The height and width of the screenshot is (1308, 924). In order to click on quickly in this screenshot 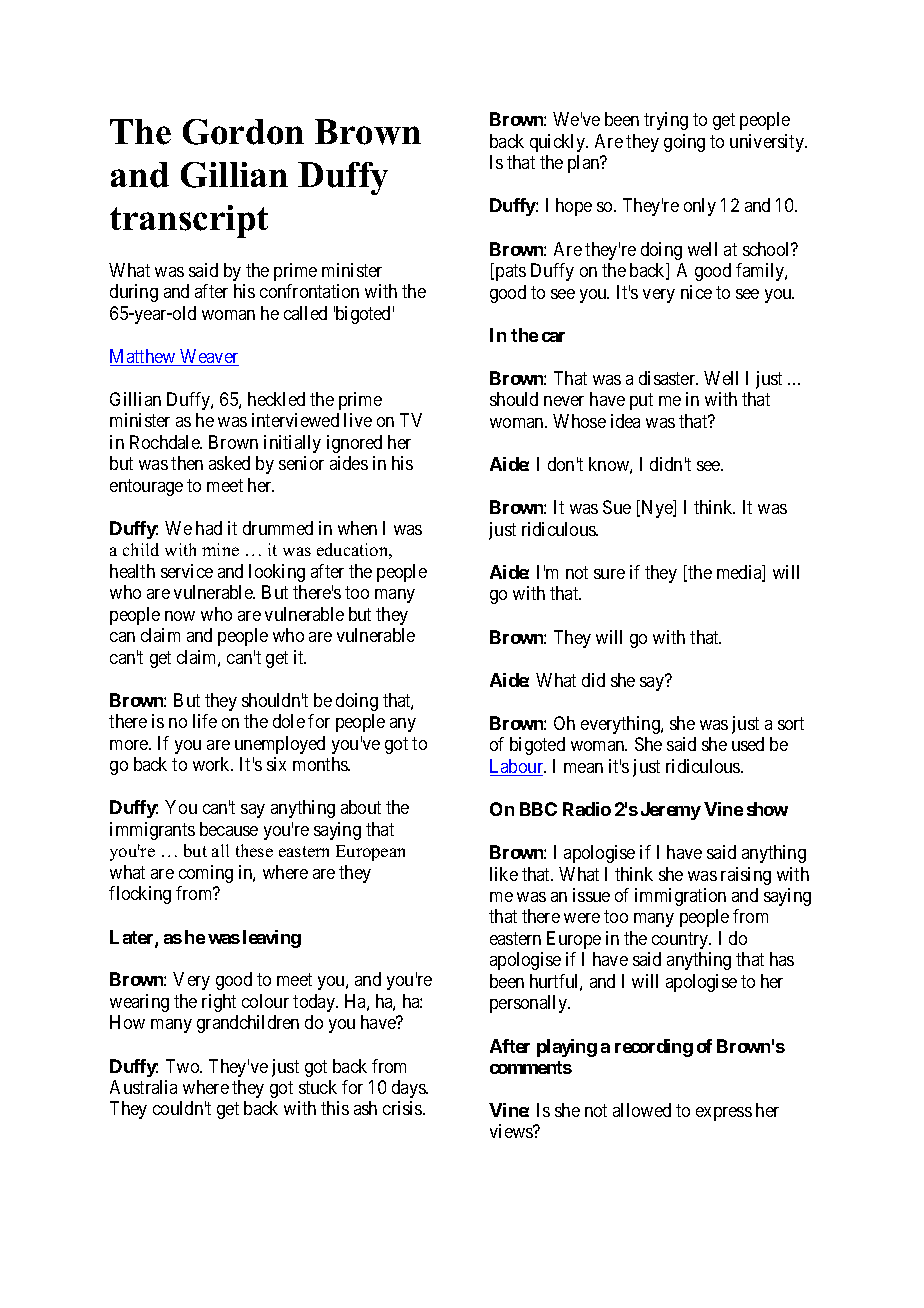, I will do `click(558, 143)`.
